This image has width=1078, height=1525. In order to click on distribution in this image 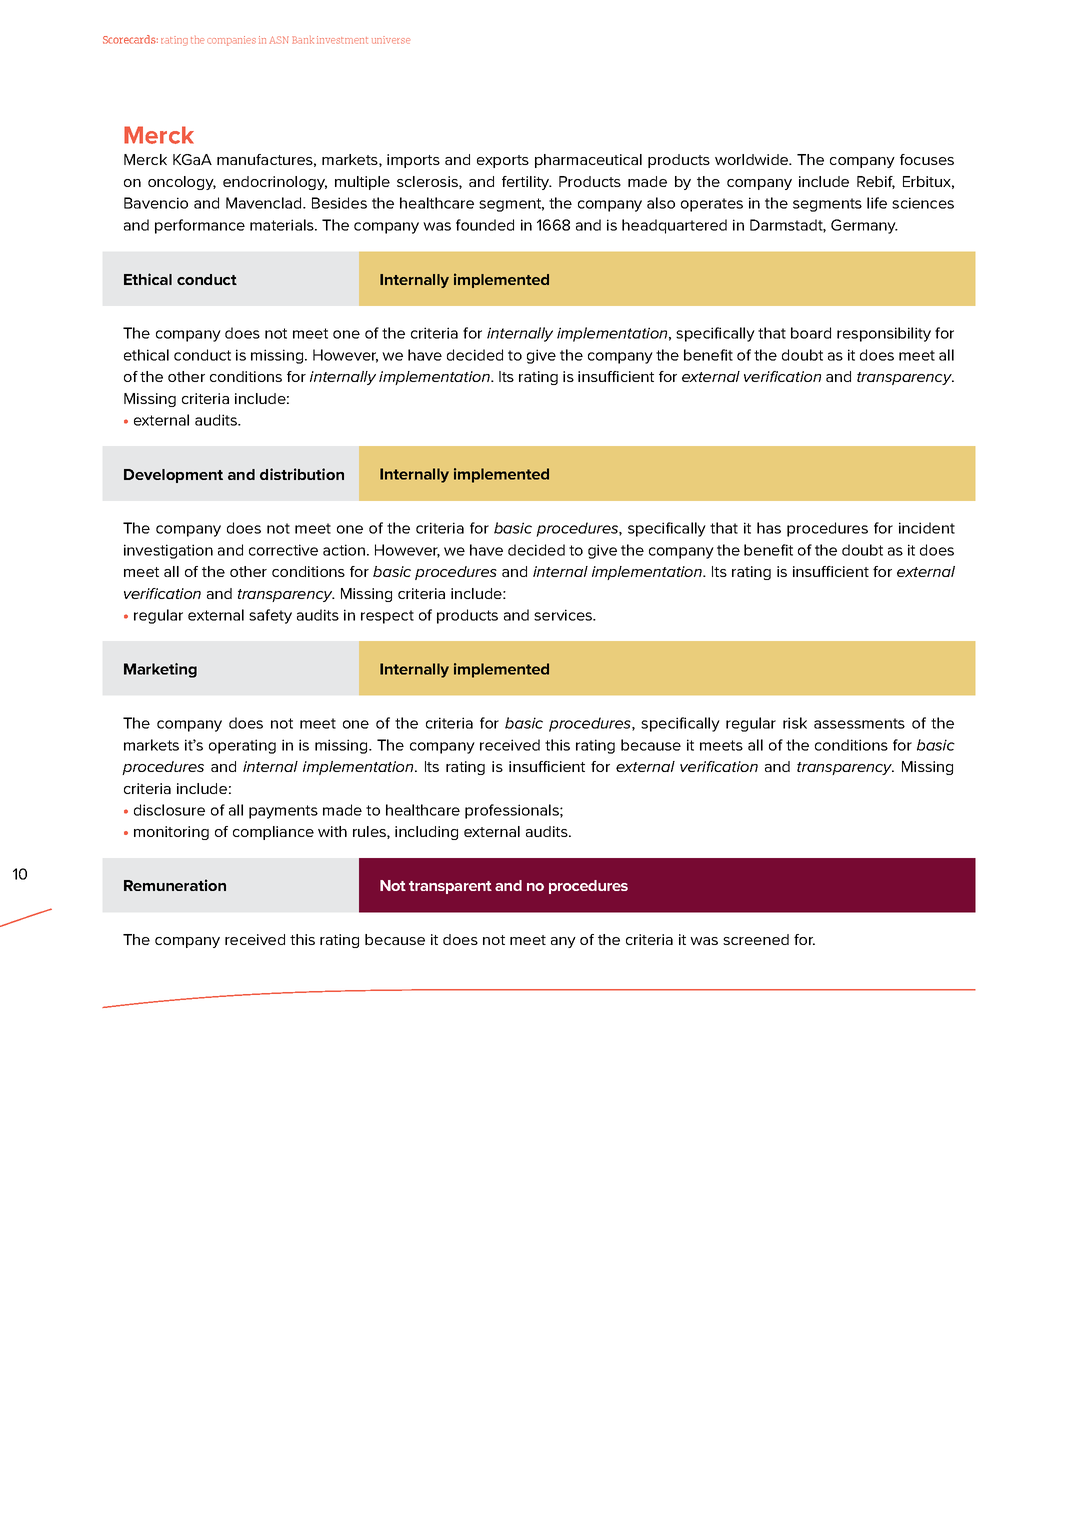, I will do `click(302, 474)`.
